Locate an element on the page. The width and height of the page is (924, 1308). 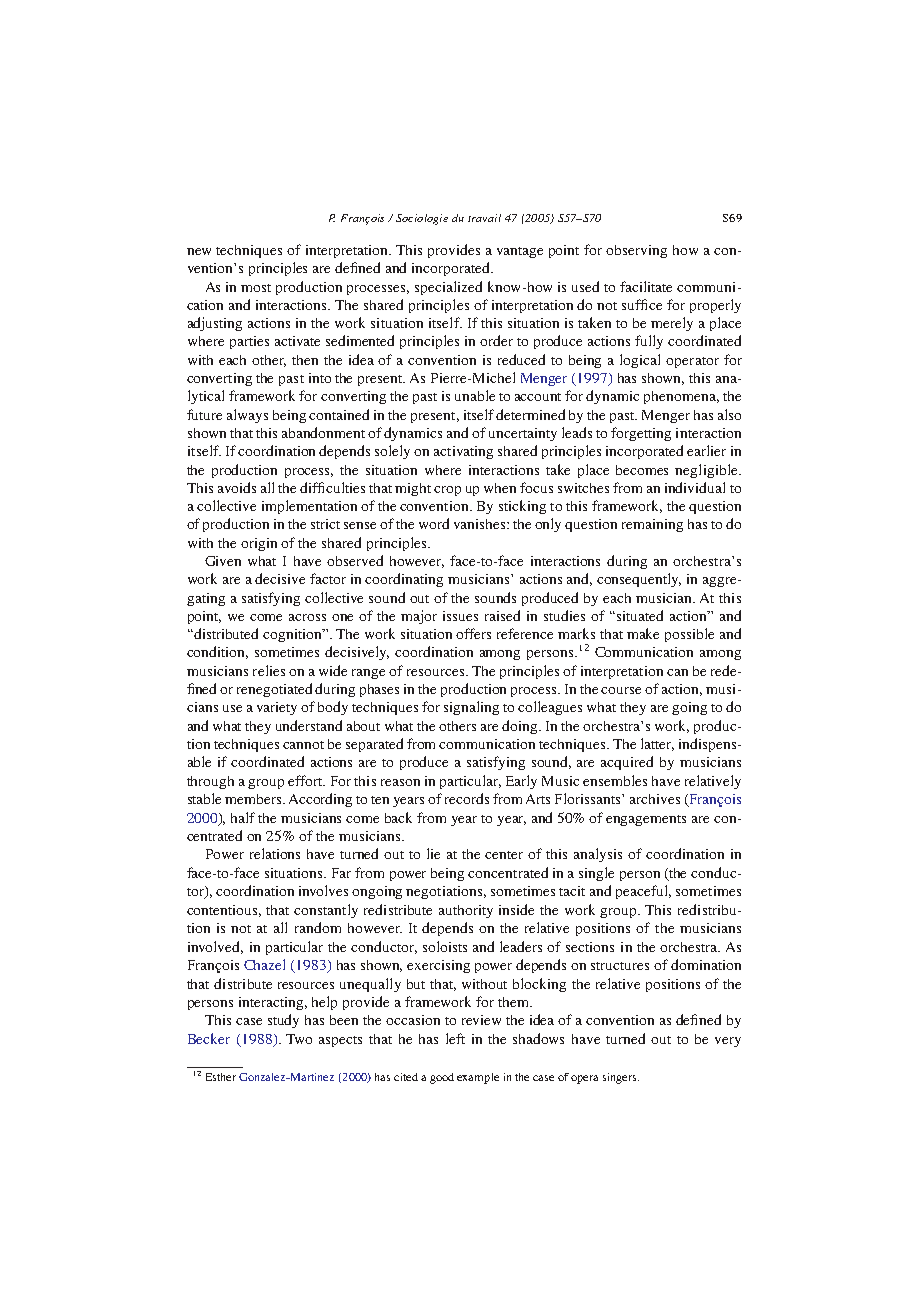
Two is located at coordinates (299, 1039).
